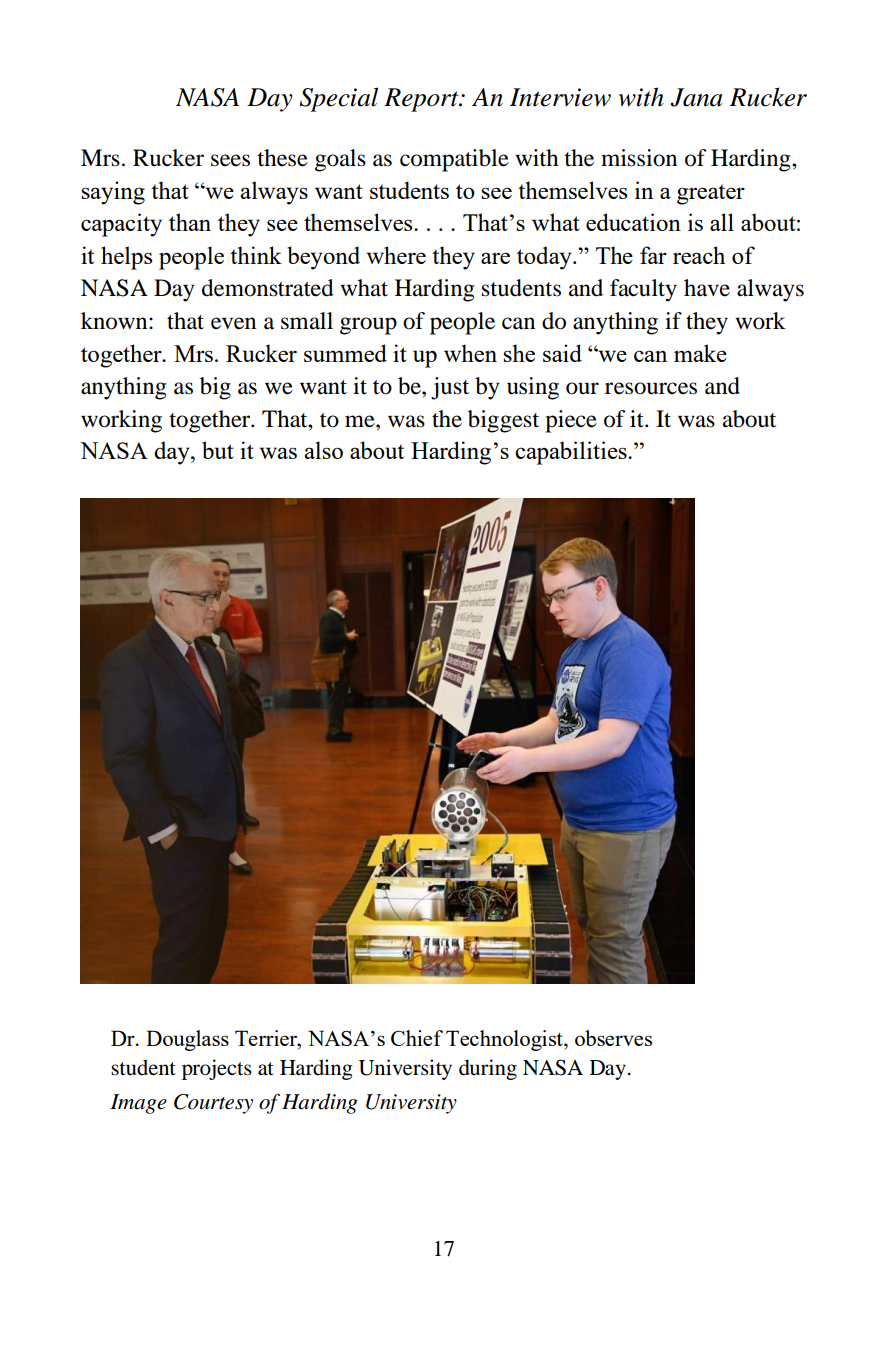  I want to click on Chief, so click(417, 1038).
